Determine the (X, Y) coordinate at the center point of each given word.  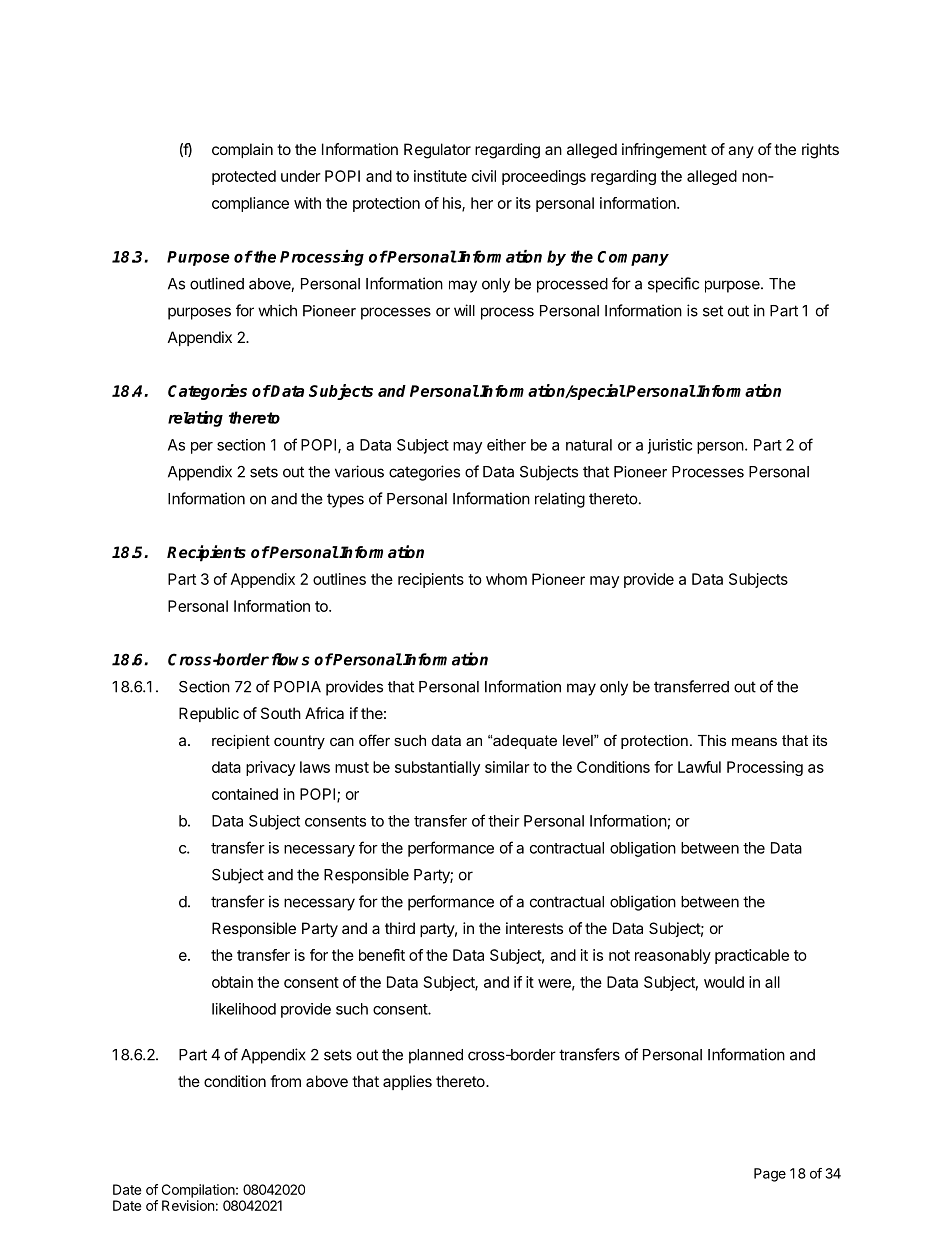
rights (820, 151)
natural (589, 445)
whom (506, 579)
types (345, 500)
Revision (188, 1205)
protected (244, 177)
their (504, 821)
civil (484, 176)
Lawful (699, 767)
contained (245, 794)
